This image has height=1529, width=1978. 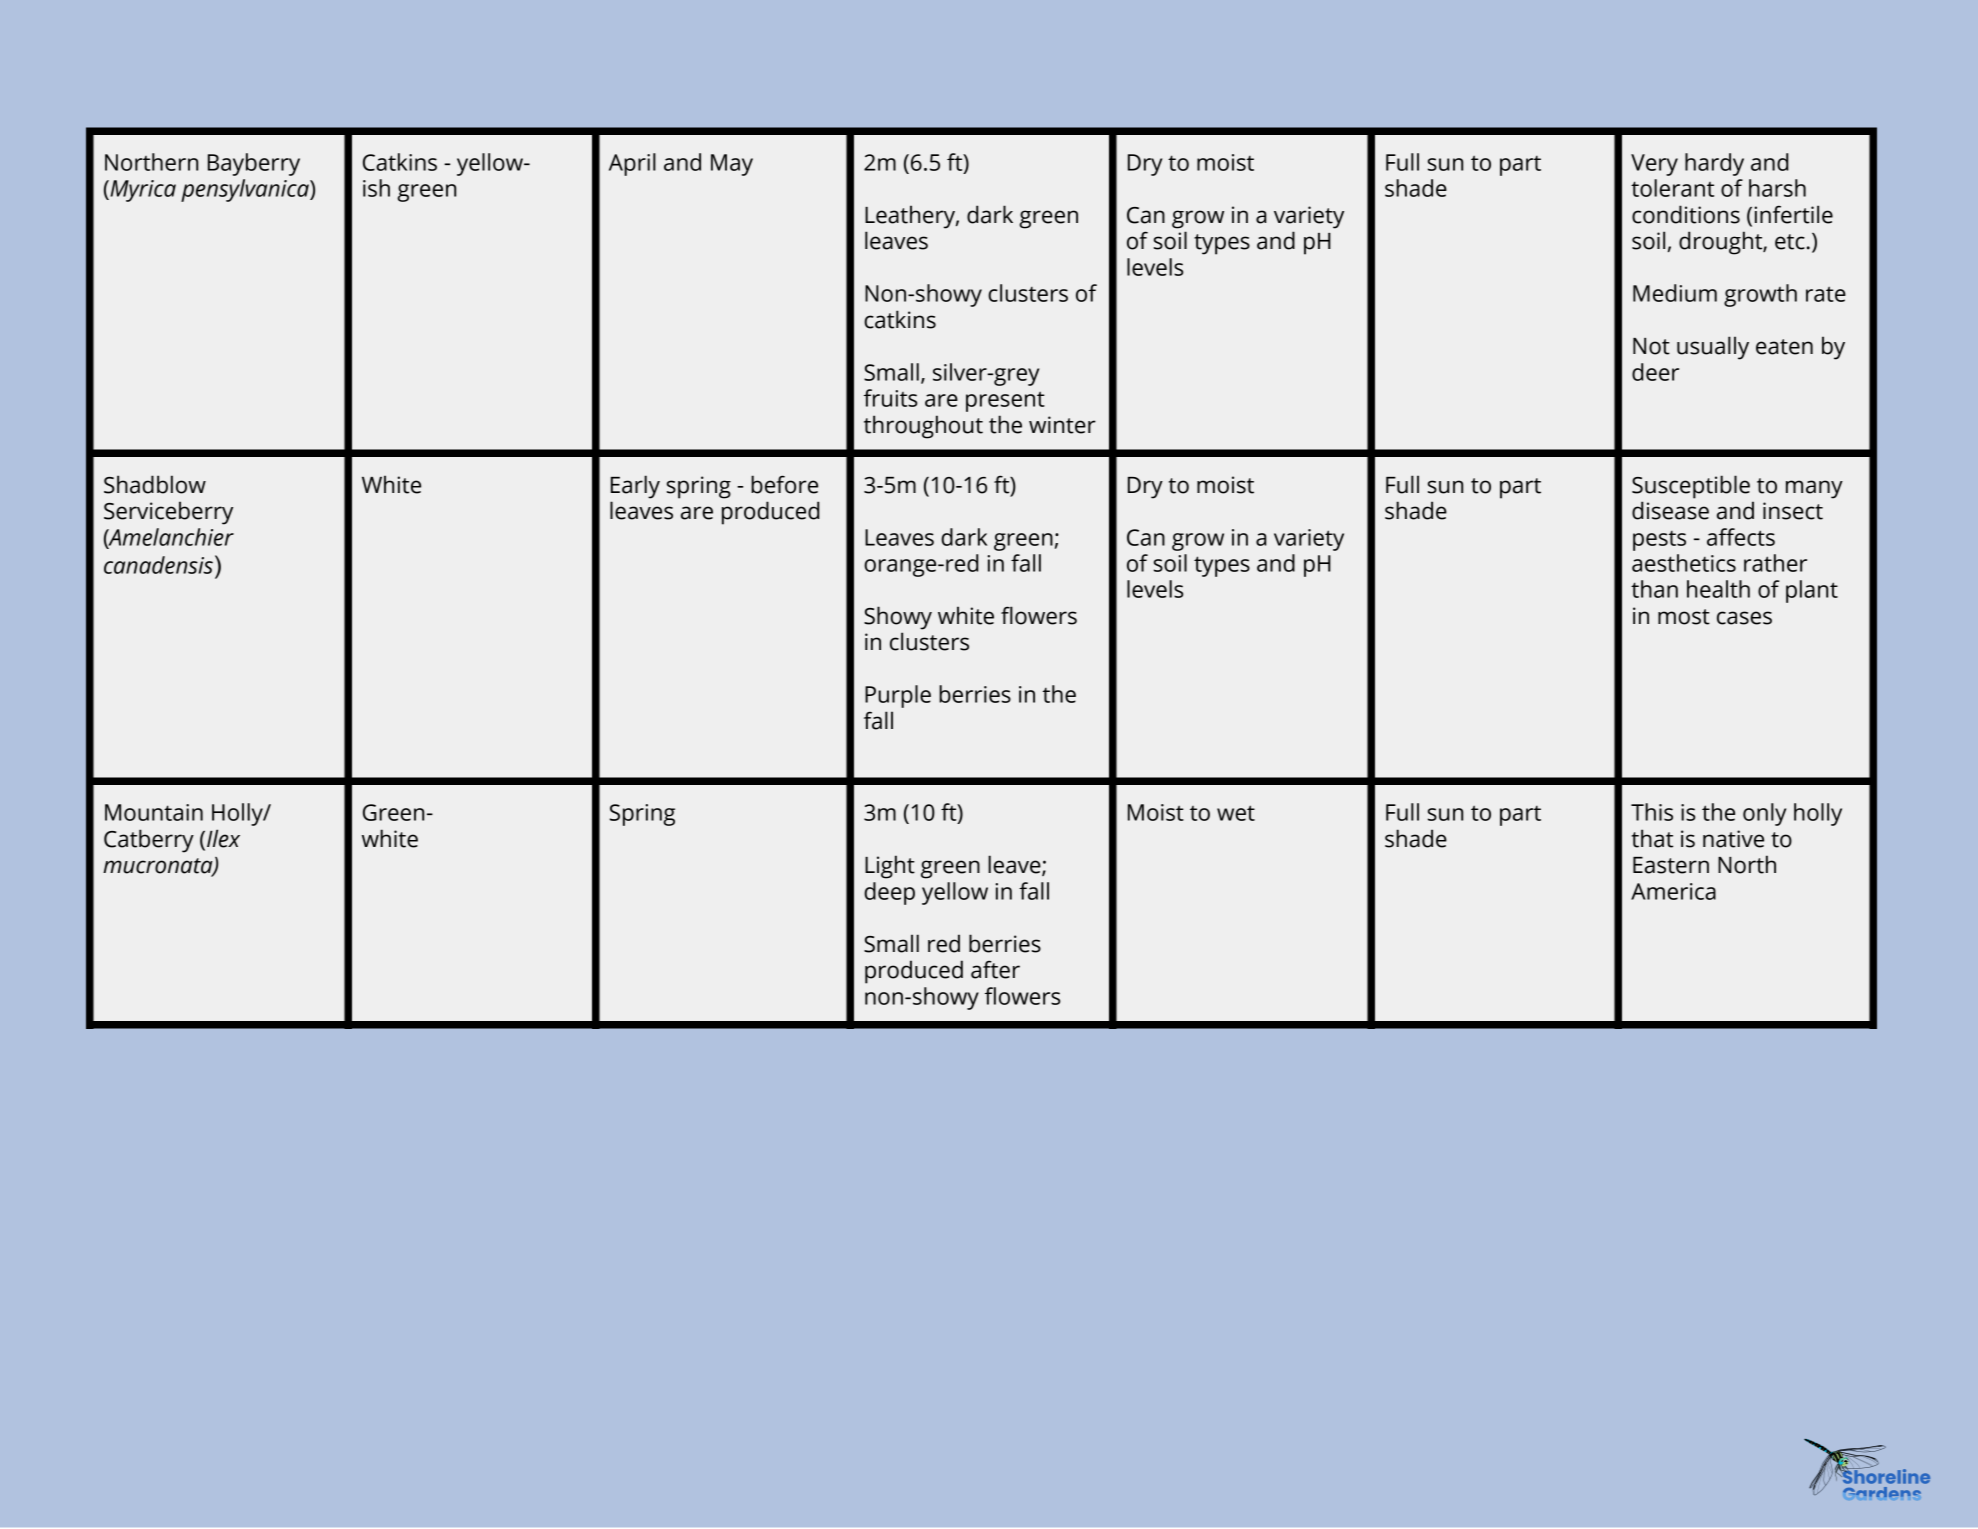 I want to click on pensylvanica, so click(x=246, y=190).
